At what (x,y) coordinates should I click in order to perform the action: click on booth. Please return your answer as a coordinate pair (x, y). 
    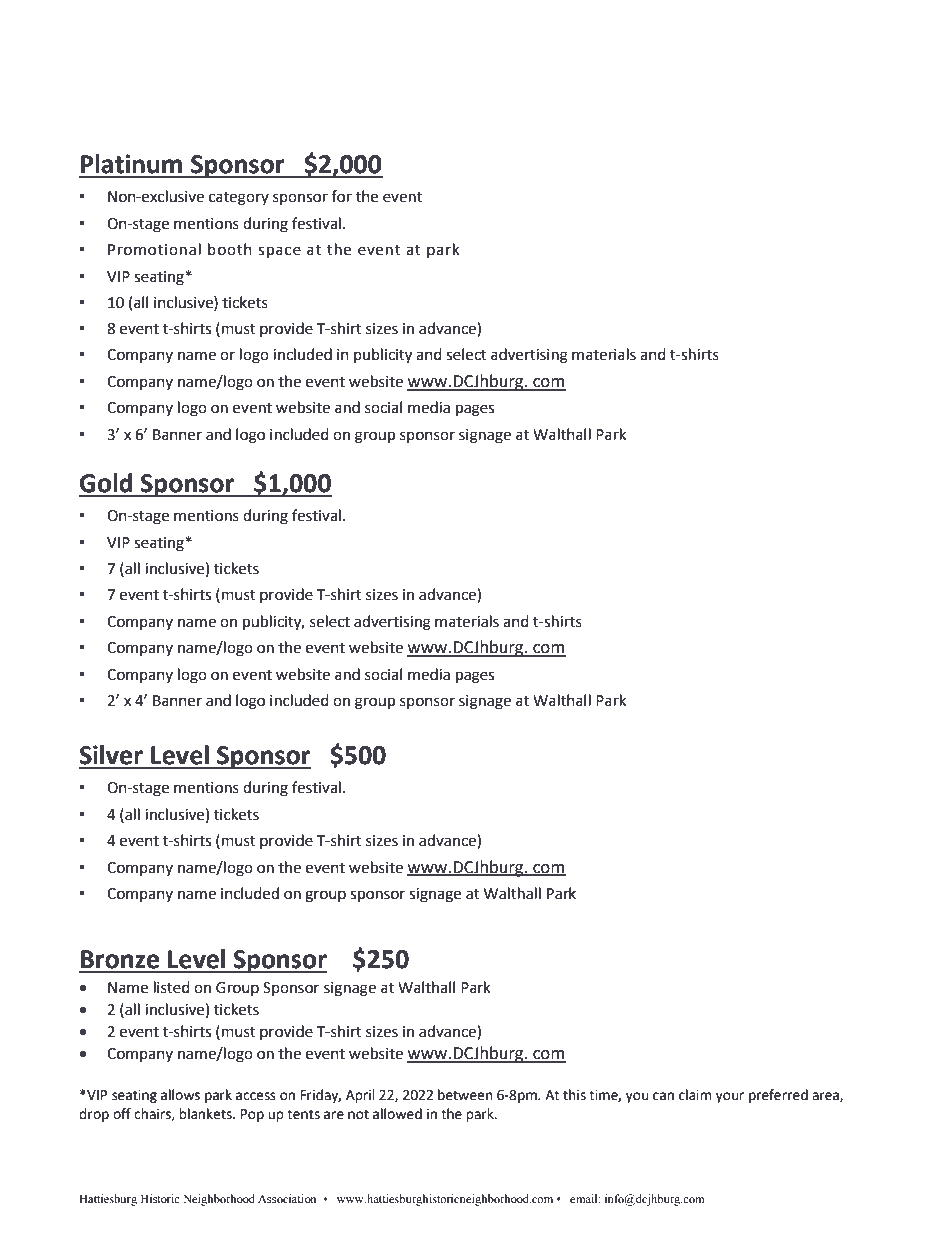
    Looking at the image, I should click on (230, 249).
